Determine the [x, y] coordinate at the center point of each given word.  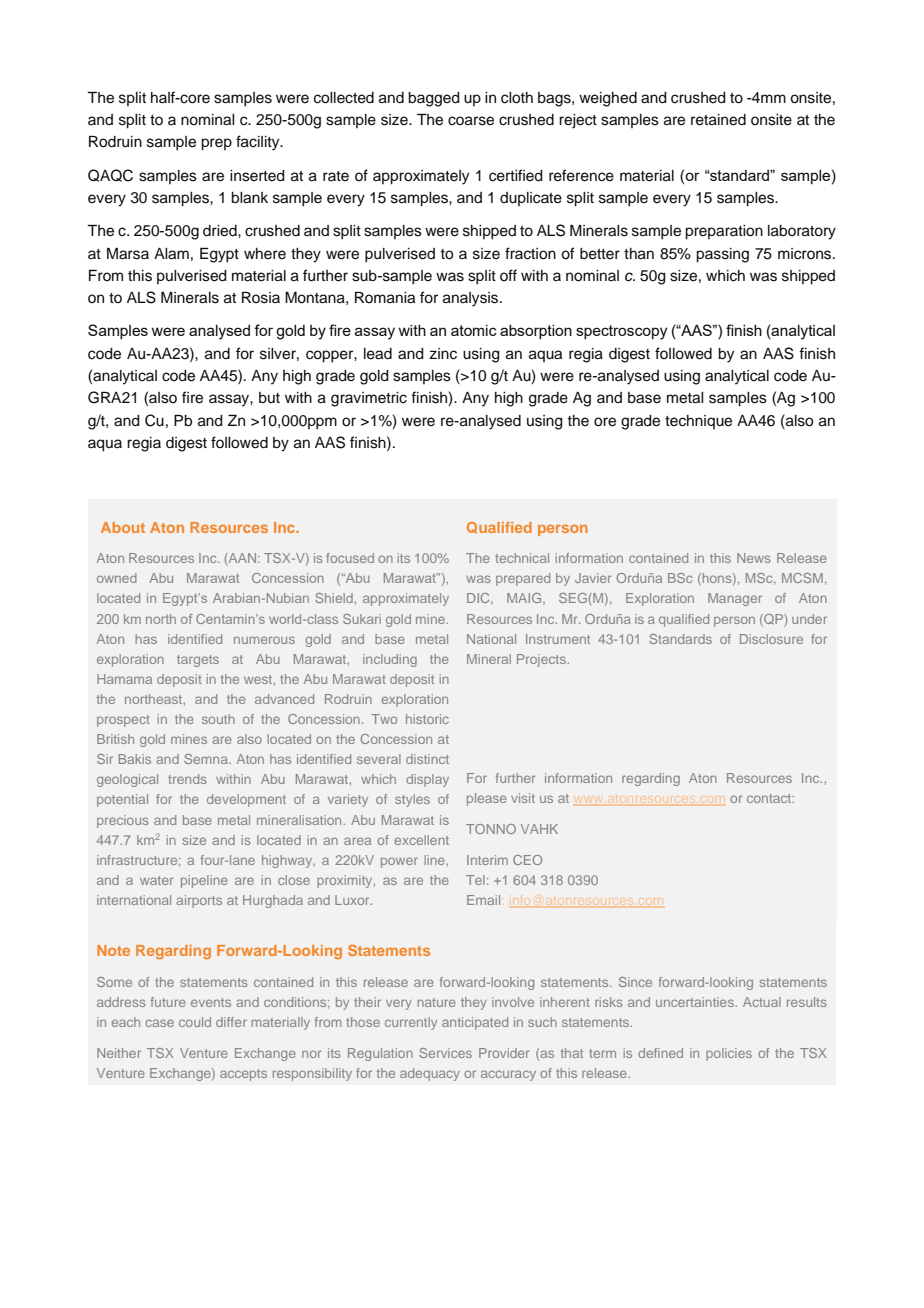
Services [445, 1053]
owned [117, 578]
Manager [735, 599]
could [195, 1022]
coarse [471, 121]
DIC [479, 599]
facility [259, 143]
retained [718, 120]
